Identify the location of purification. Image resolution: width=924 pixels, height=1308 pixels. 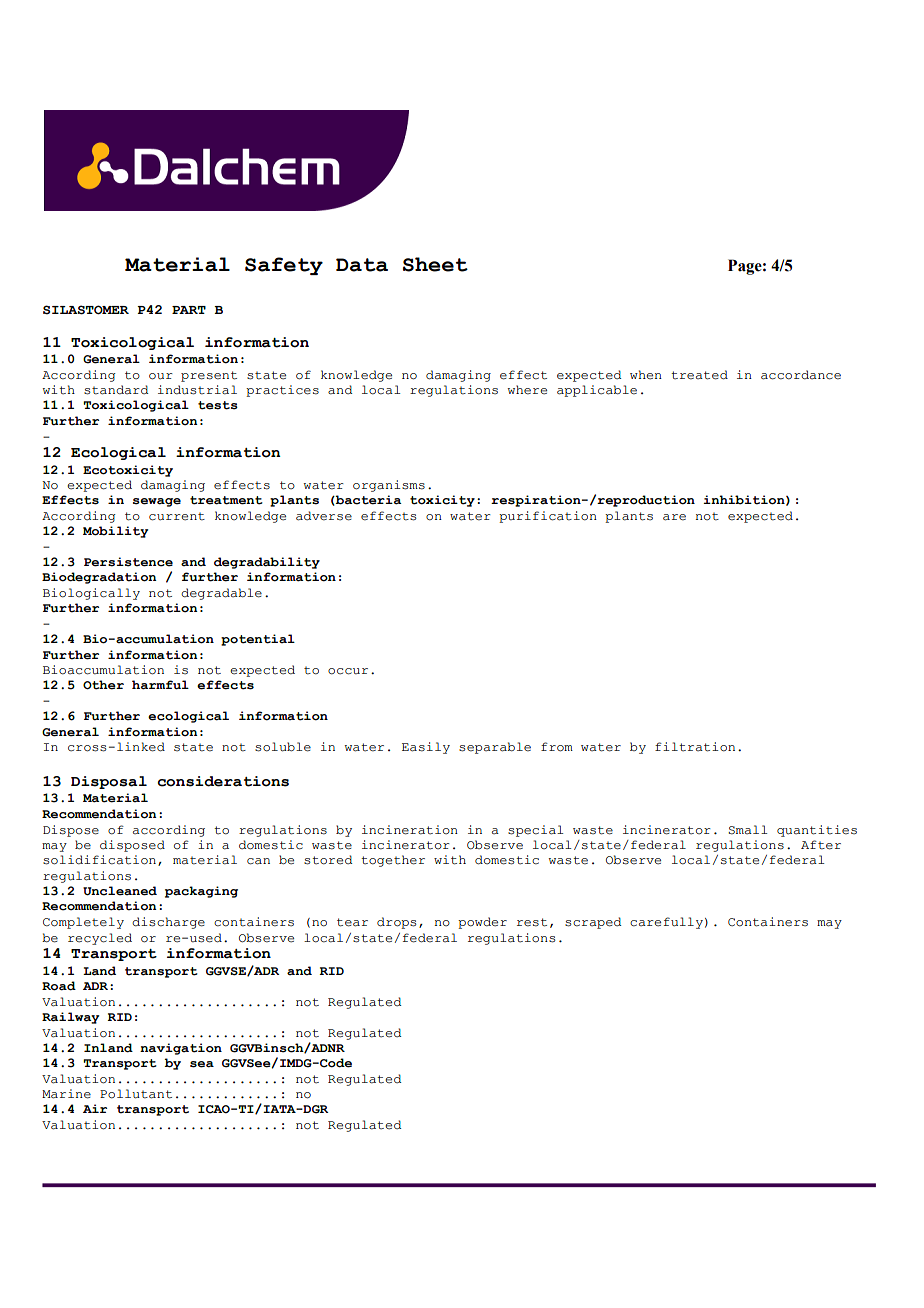
(548, 517).
